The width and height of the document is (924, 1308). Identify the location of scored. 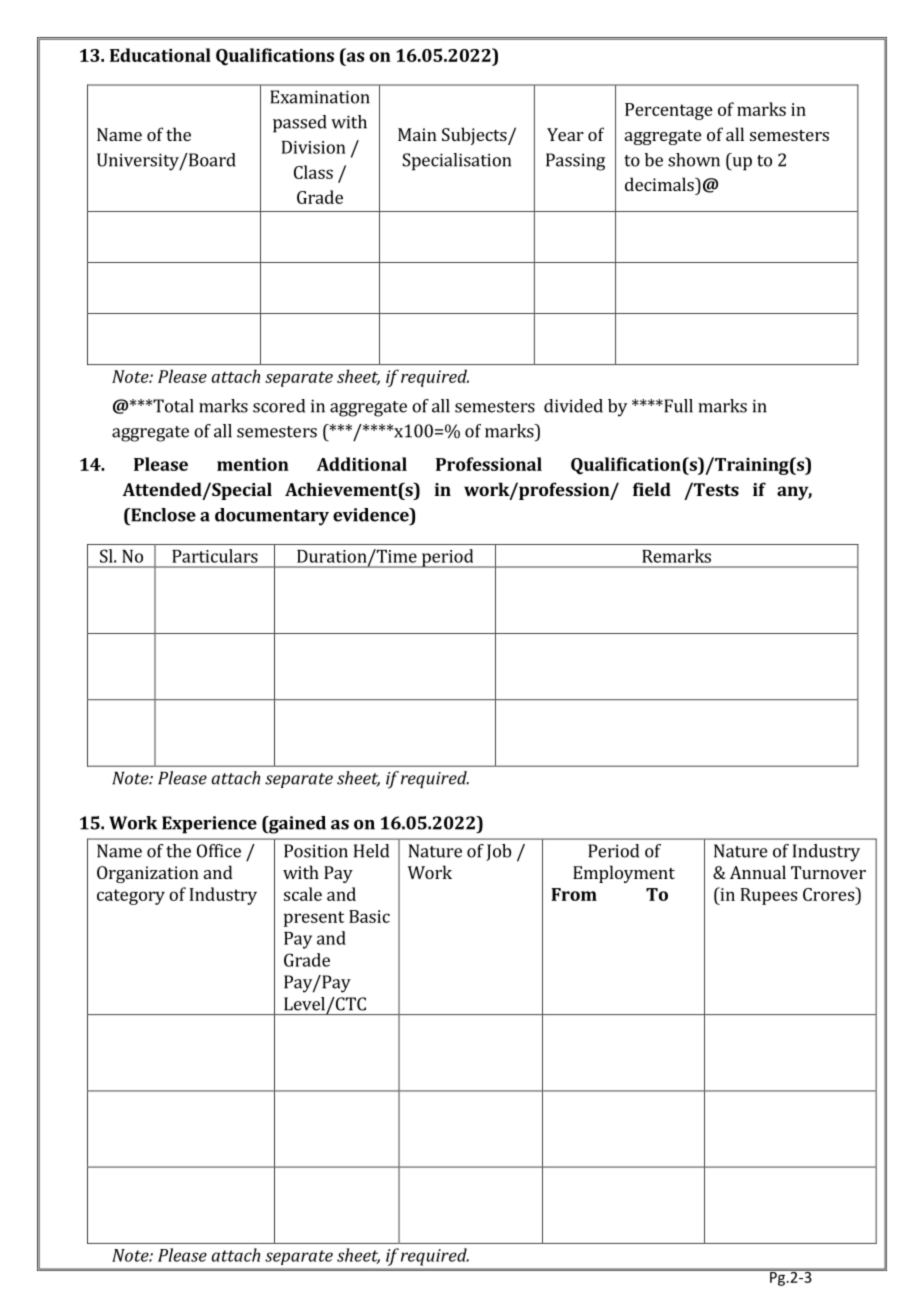
(279, 406).
